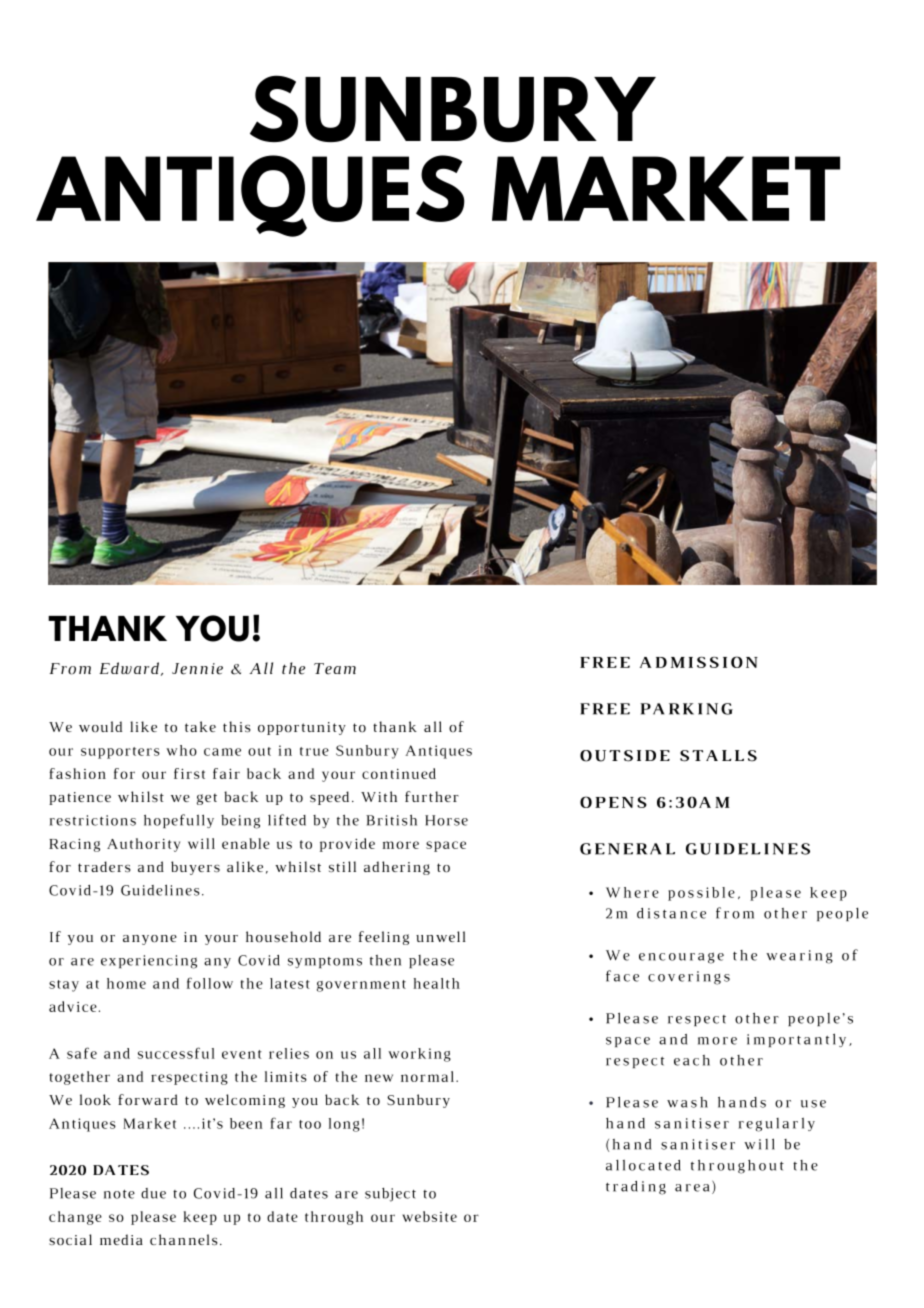 The width and height of the page is (924, 1308). I want to click on traders, so click(104, 866).
